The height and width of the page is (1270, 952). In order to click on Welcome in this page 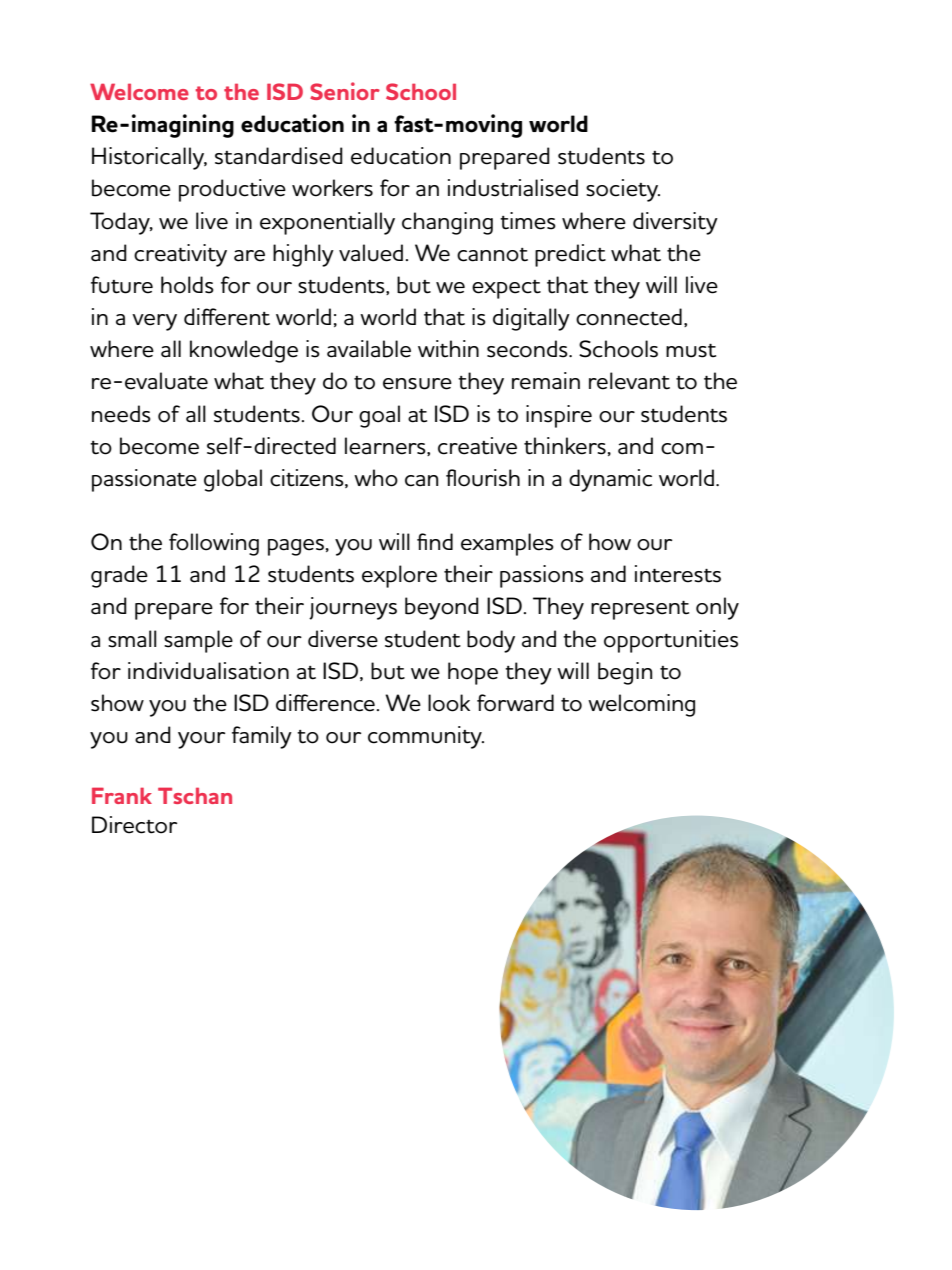, I will do `click(139, 91)`.
